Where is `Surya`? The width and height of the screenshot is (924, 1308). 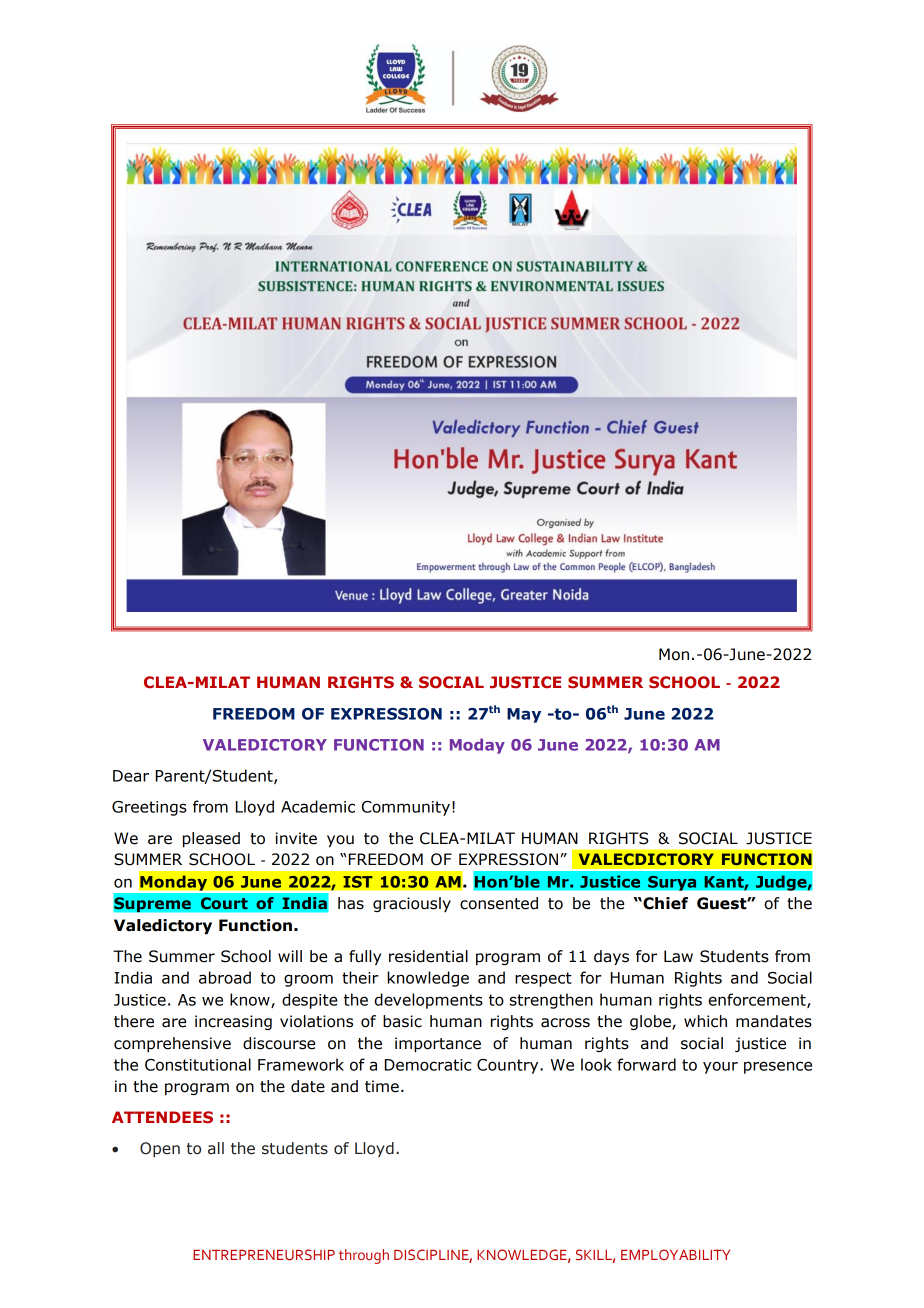
Surya is located at coordinates (672, 883).
